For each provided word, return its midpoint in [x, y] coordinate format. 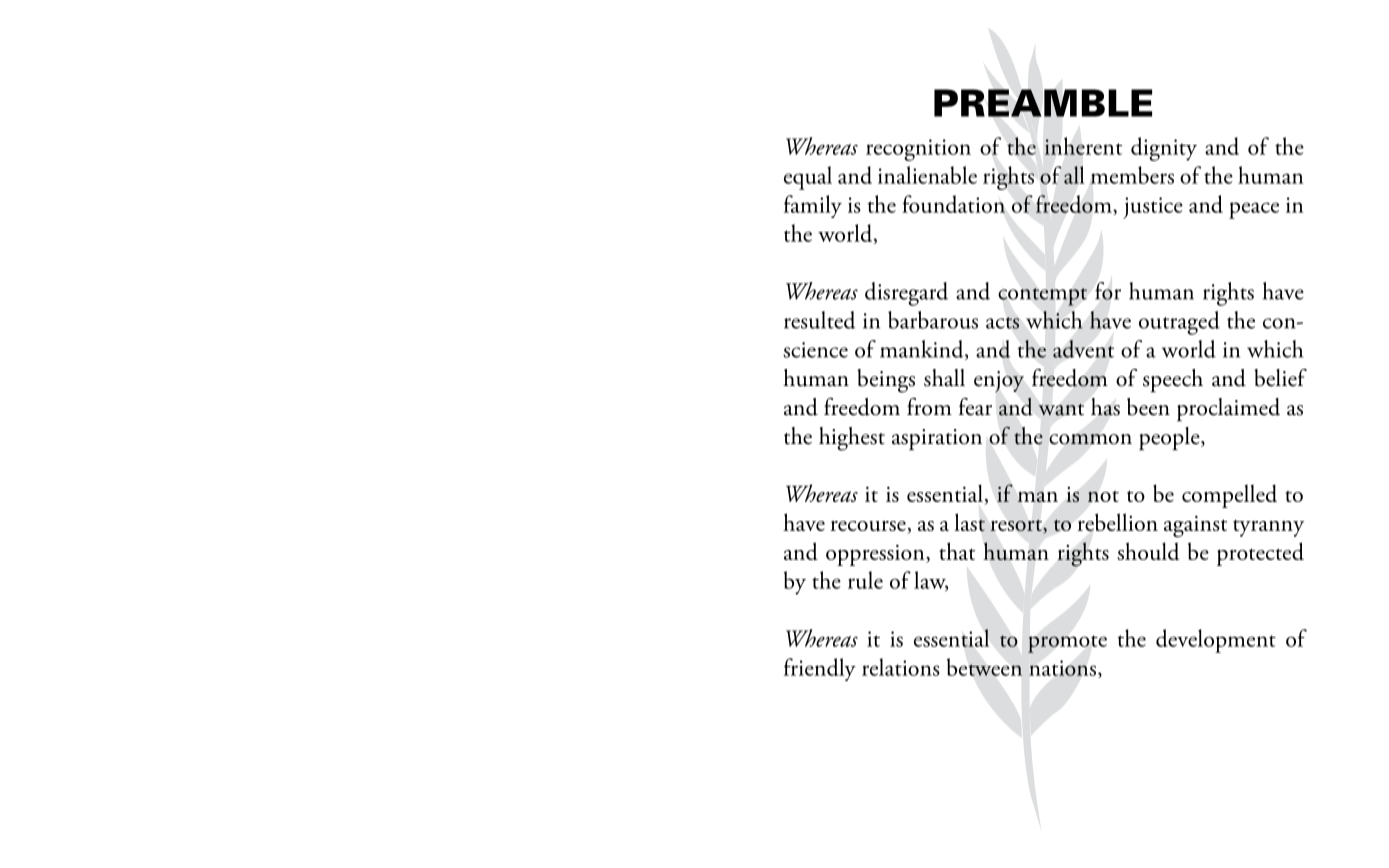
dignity [1164, 149]
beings [886, 381]
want [1061, 410]
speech [1173, 381]
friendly [820, 669]
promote [1067, 644]
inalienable [927, 175]
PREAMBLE [1043, 103]
